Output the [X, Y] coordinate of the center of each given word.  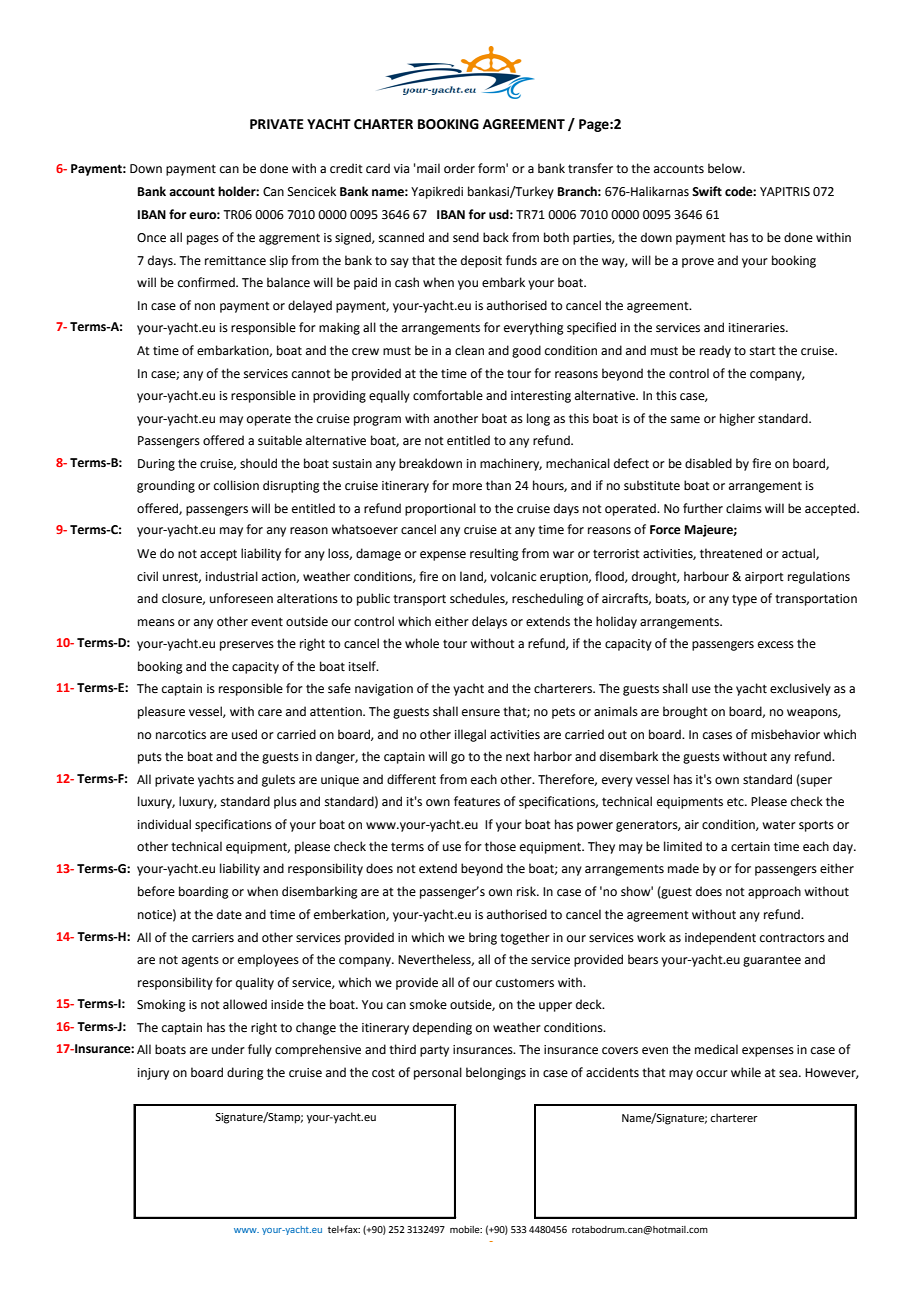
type [744, 600]
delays [489, 622]
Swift [707, 191]
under [228, 1049]
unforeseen [241, 598]
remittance [235, 261]
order [459, 168]
